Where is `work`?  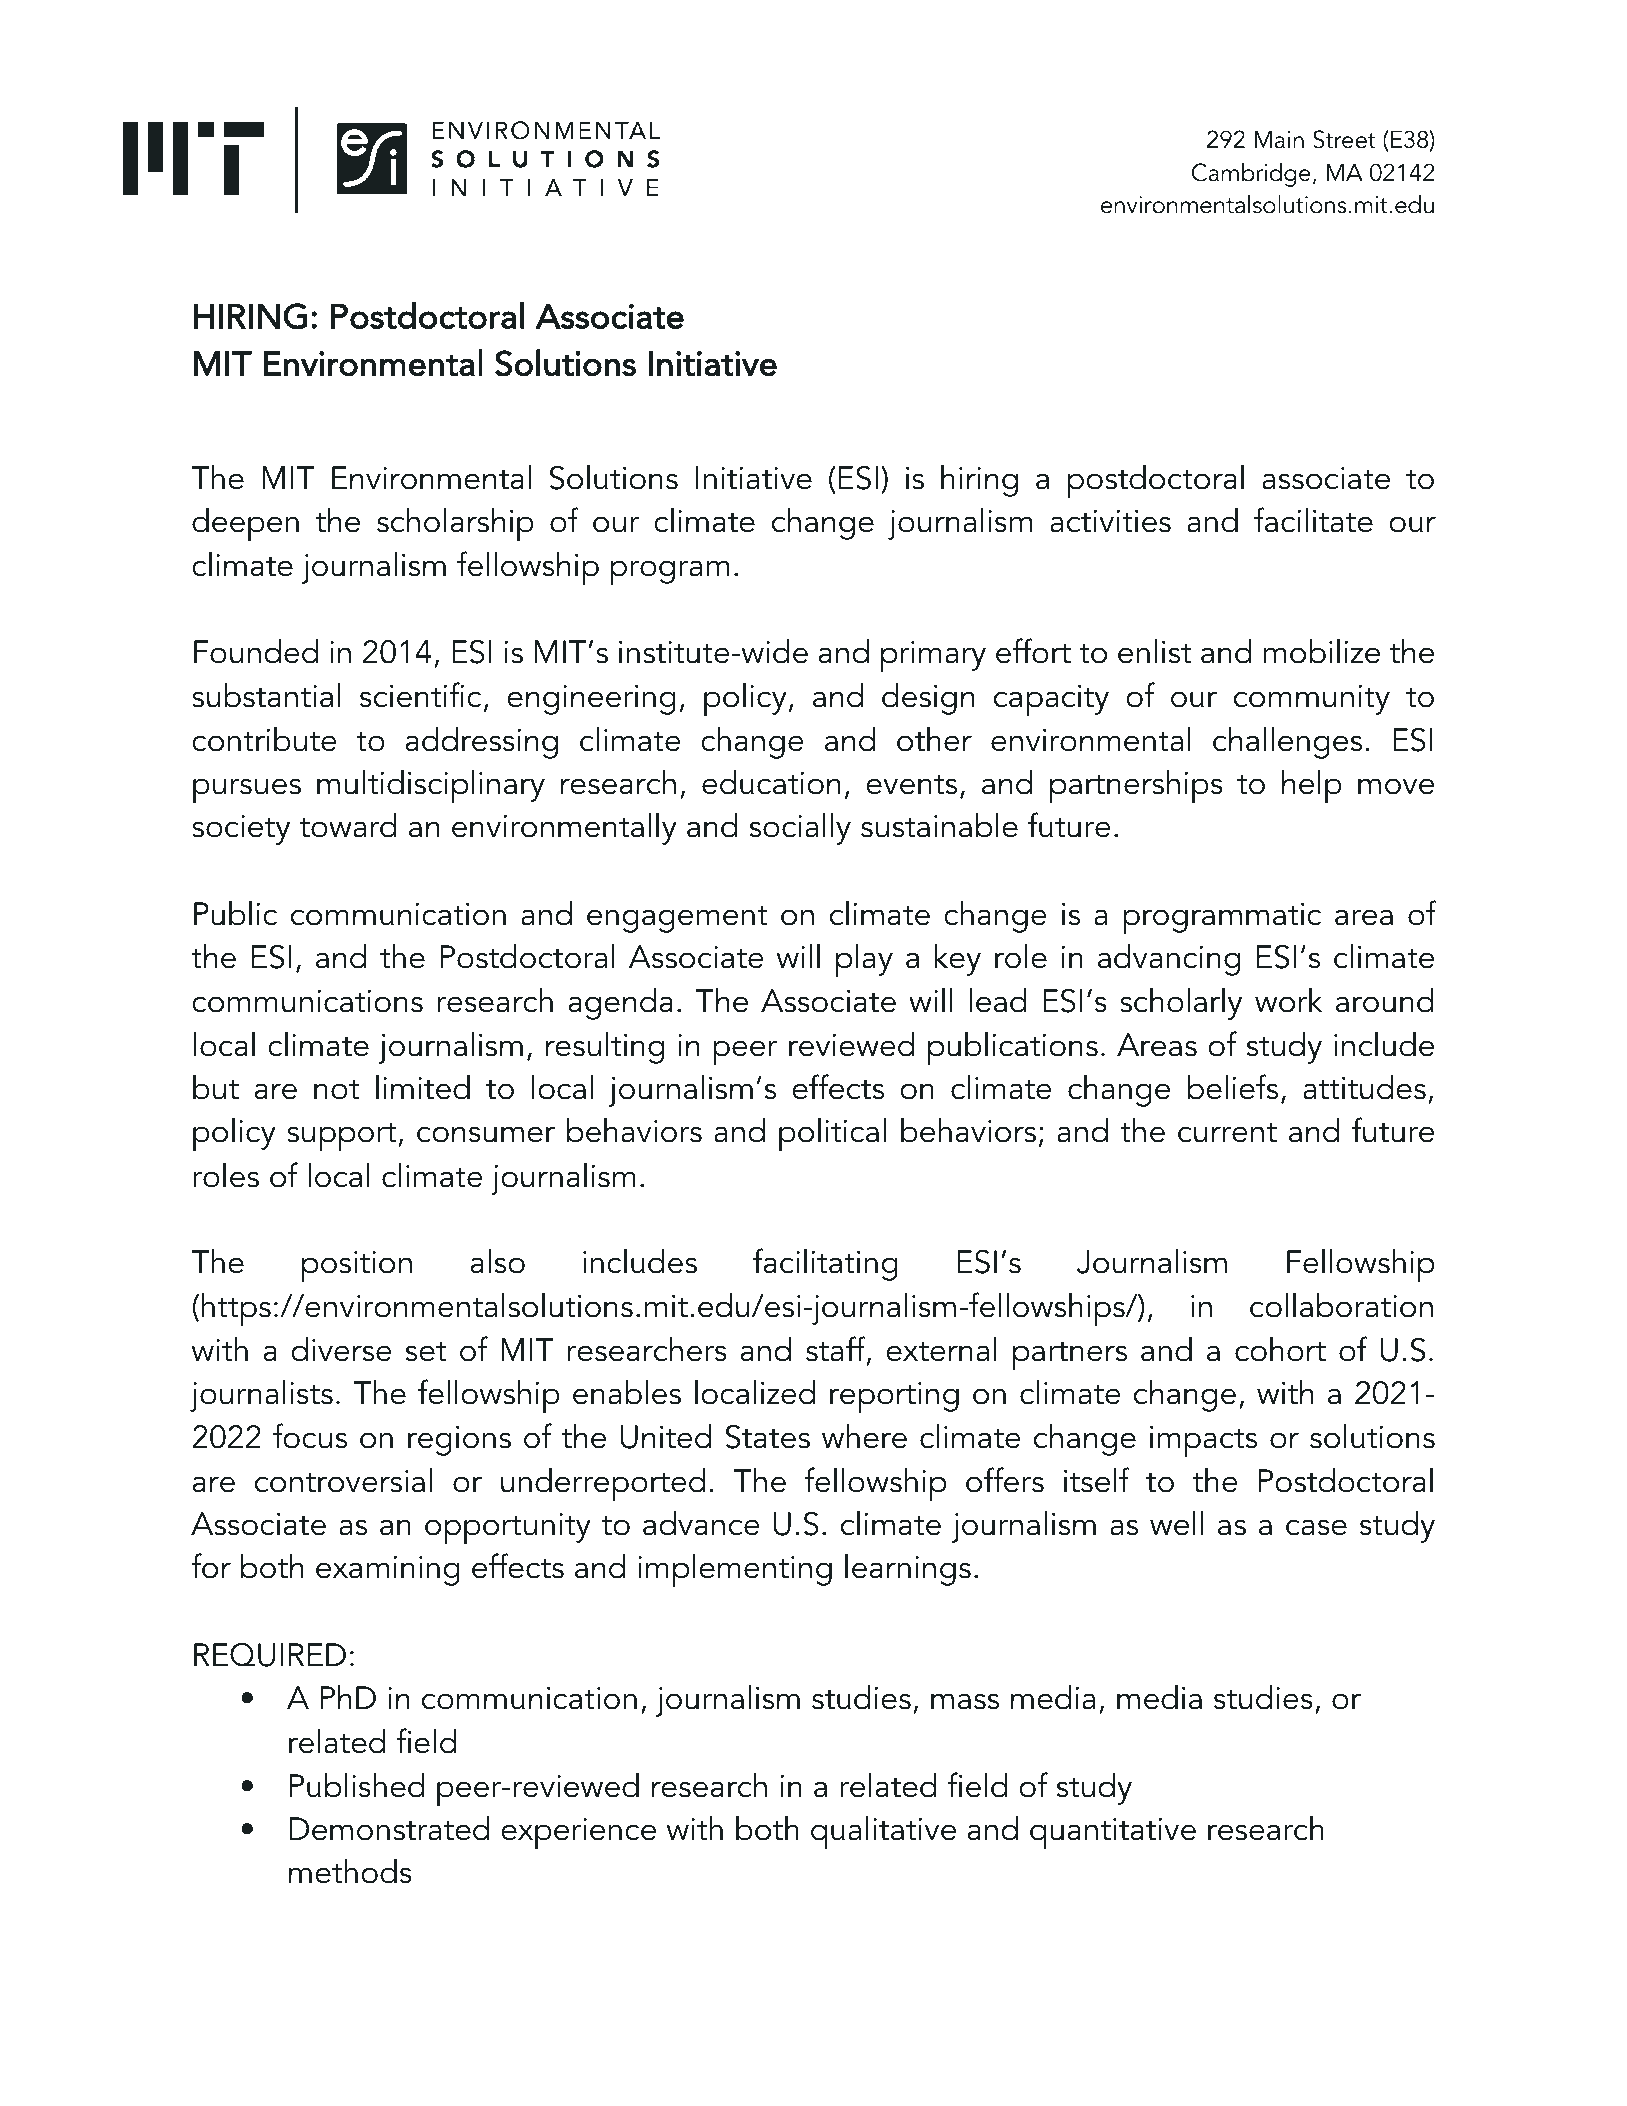 work is located at coordinates (1289, 1000).
